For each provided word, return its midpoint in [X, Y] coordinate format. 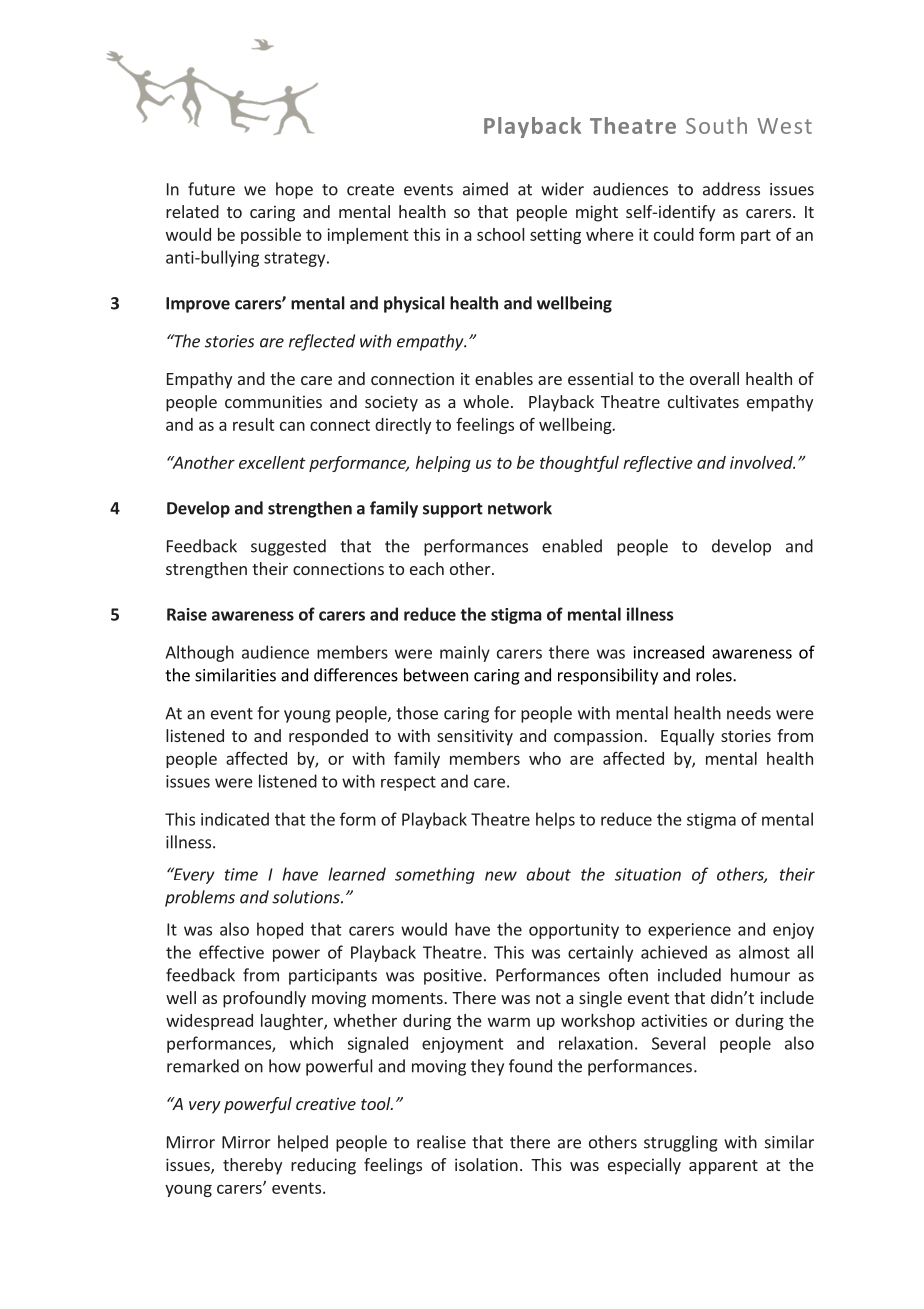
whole [486, 401]
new [501, 876]
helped [303, 1143]
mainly [465, 653]
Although [200, 653]
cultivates [703, 401]
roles [715, 675]
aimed [485, 189]
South [716, 125]
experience [689, 931]
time [241, 874]
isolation [486, 1164]
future [211, 189]
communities [273, 401]
